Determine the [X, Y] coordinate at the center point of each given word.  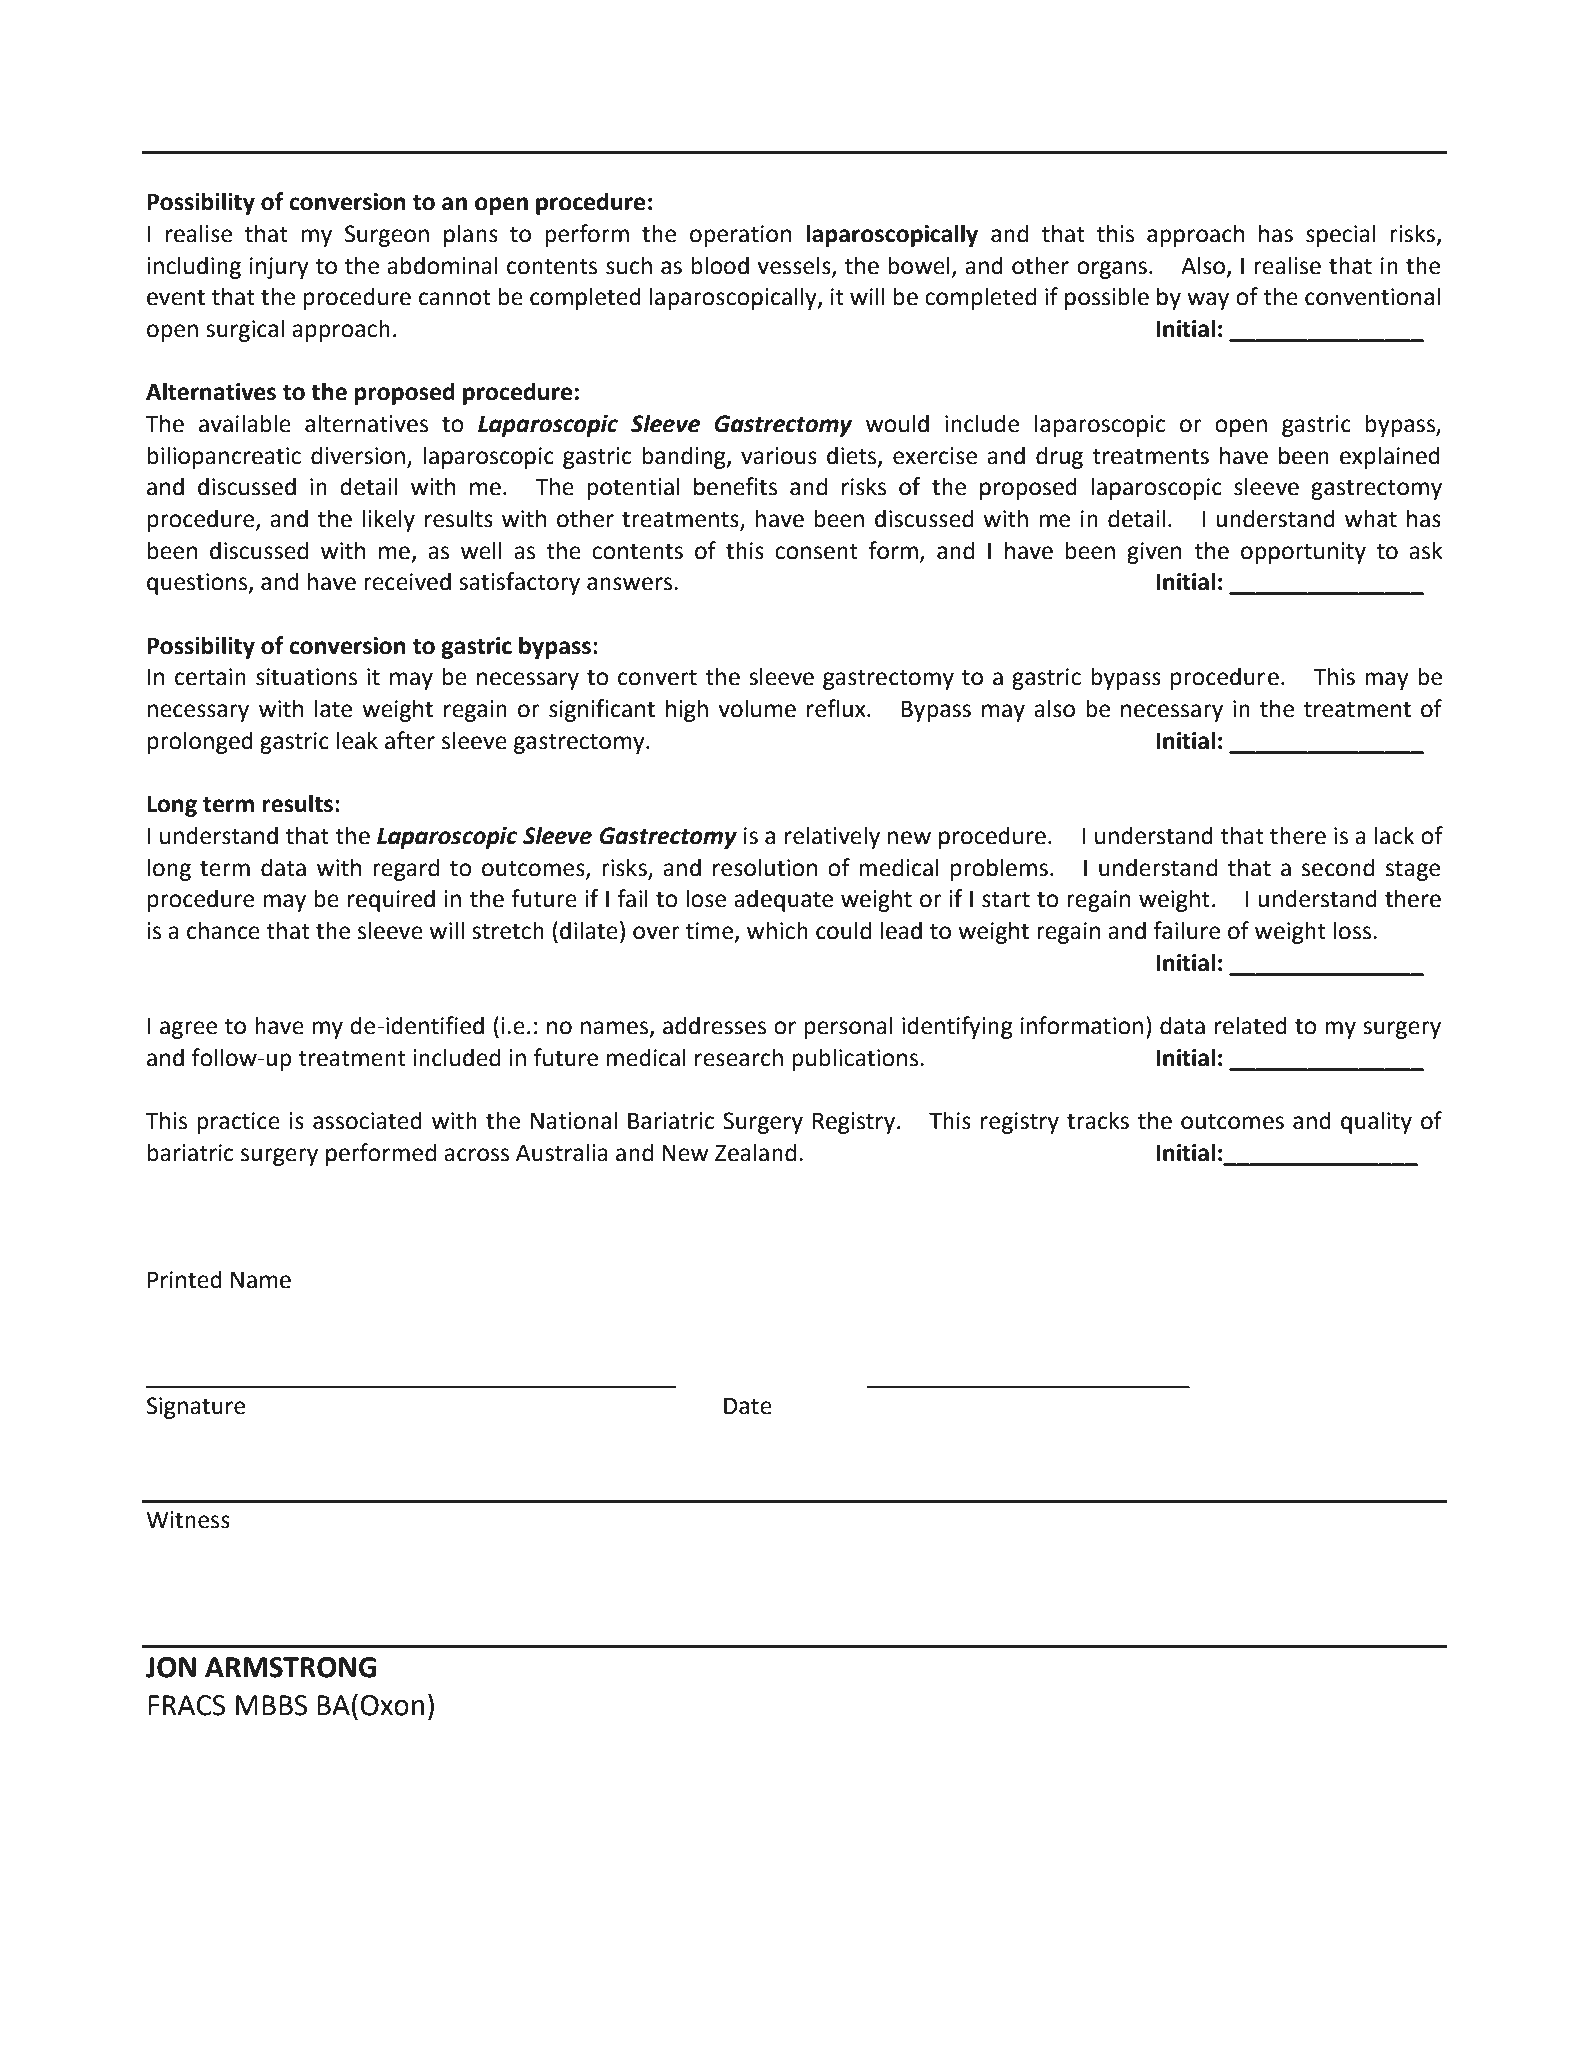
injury [279, 268]
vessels [795, 266]
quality [1376, 1122]
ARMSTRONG [290, 1667]
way [1208, 301]
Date [748, 1406]
